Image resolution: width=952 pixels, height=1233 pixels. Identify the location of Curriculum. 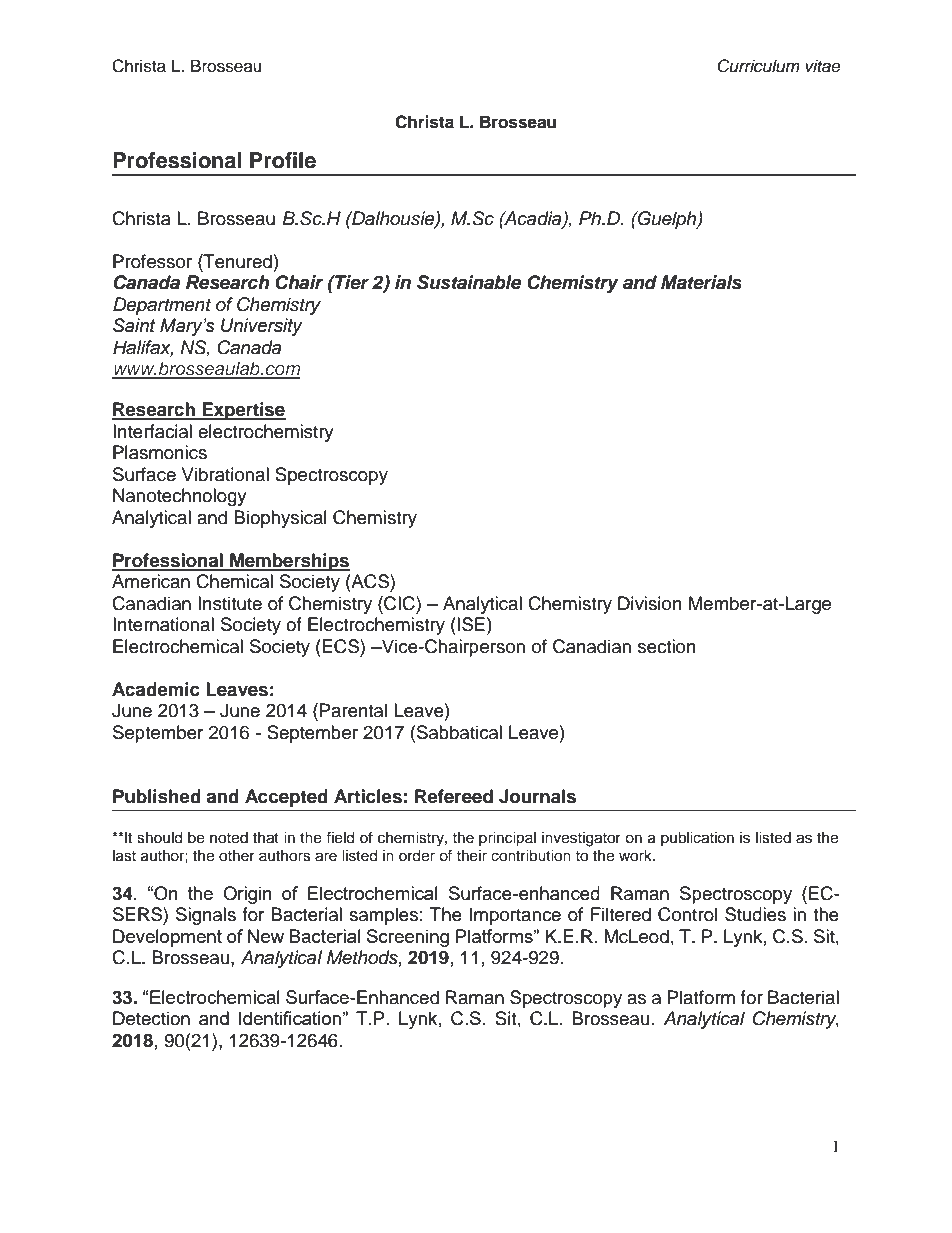
(758, 66).
